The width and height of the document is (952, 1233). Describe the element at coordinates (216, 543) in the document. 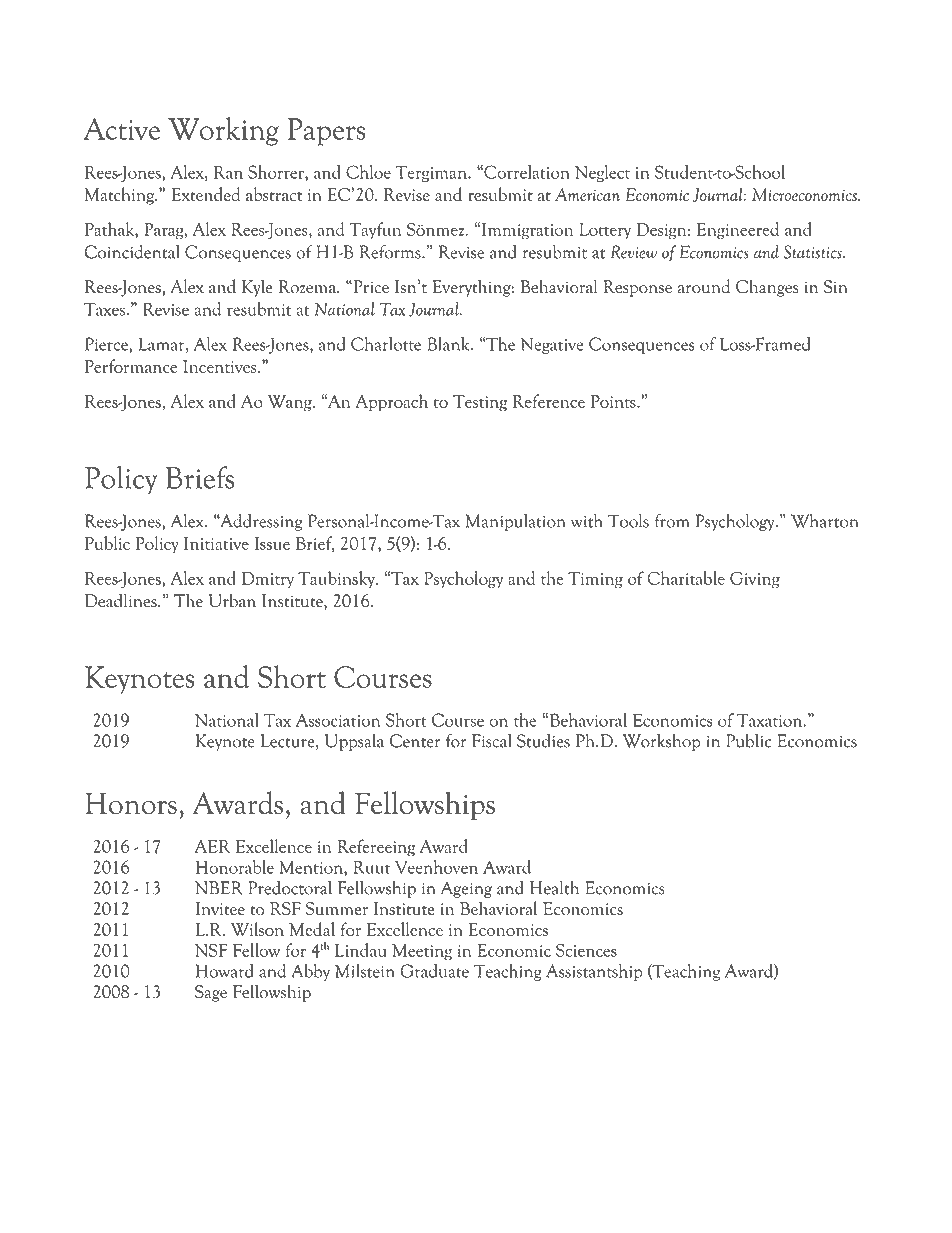

I see `Initiative` at that location.
